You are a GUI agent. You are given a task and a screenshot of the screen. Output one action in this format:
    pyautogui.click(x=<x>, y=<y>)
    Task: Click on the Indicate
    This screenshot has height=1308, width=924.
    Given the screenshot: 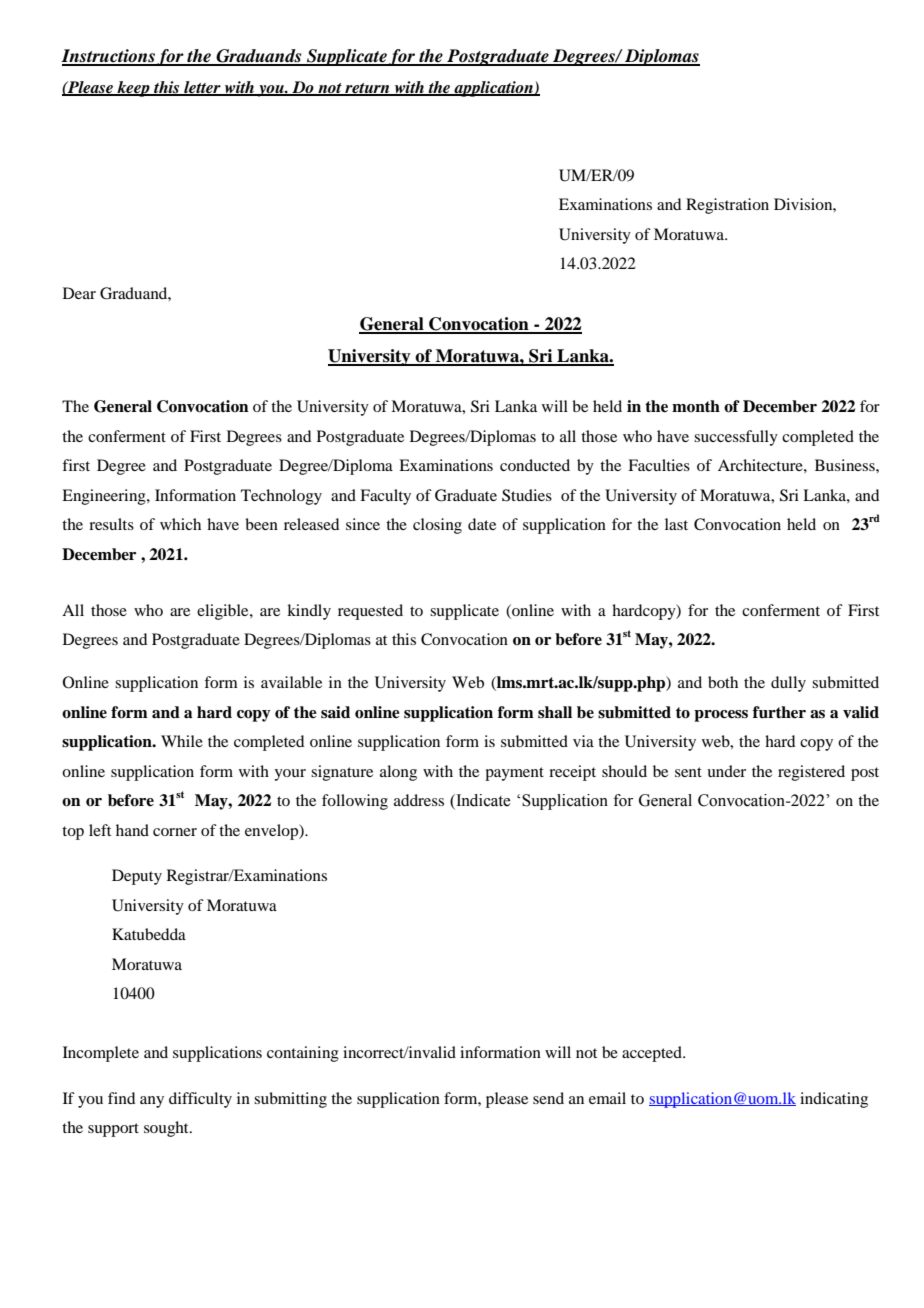 What is the action you would take?
    pyautogui.click(x=482, y=801)
